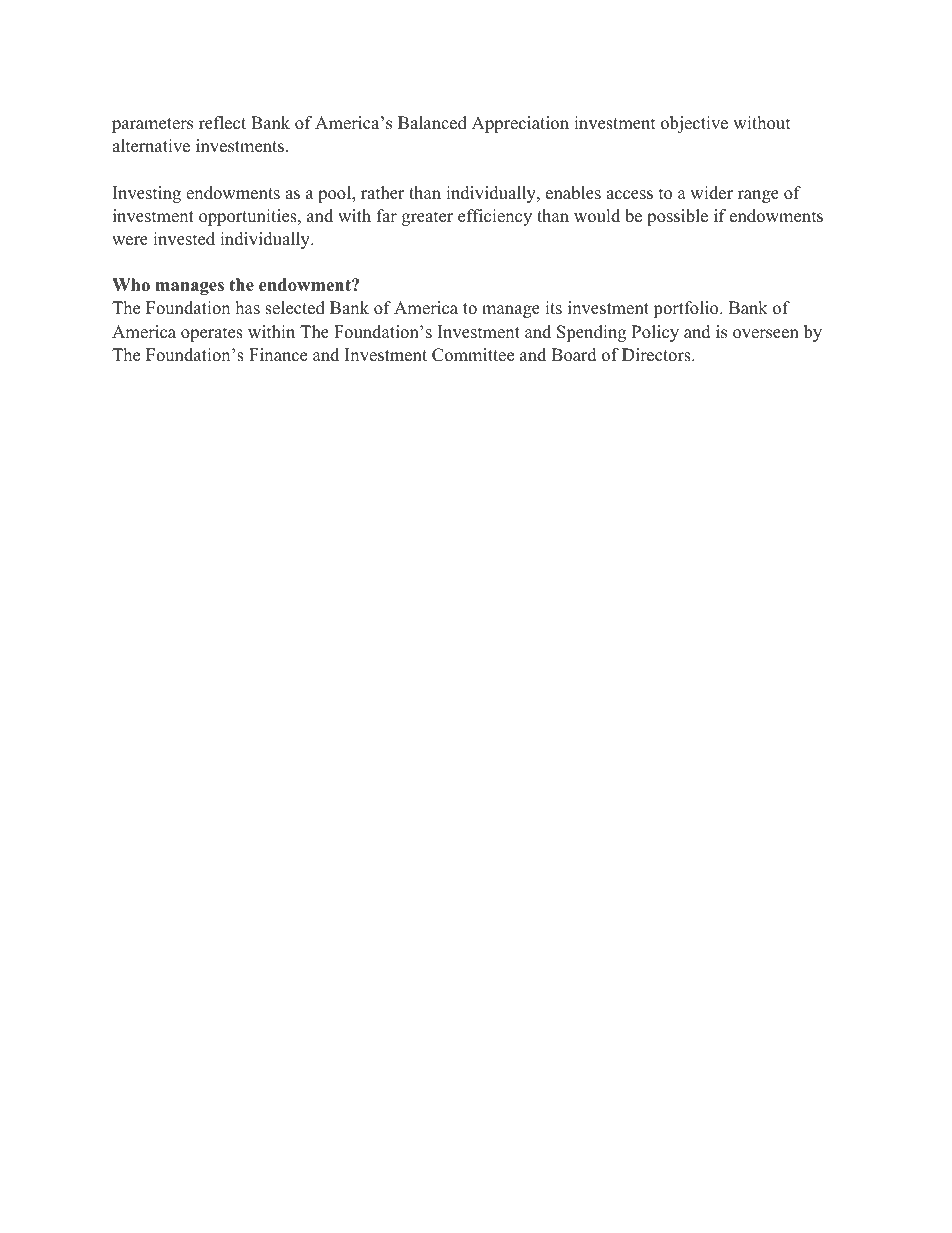 Image resolution: width=952 pixels, height=1233 pixels. Describe the element at coordinates (677, 217) in the screenshot. I see `possible` at that location.
